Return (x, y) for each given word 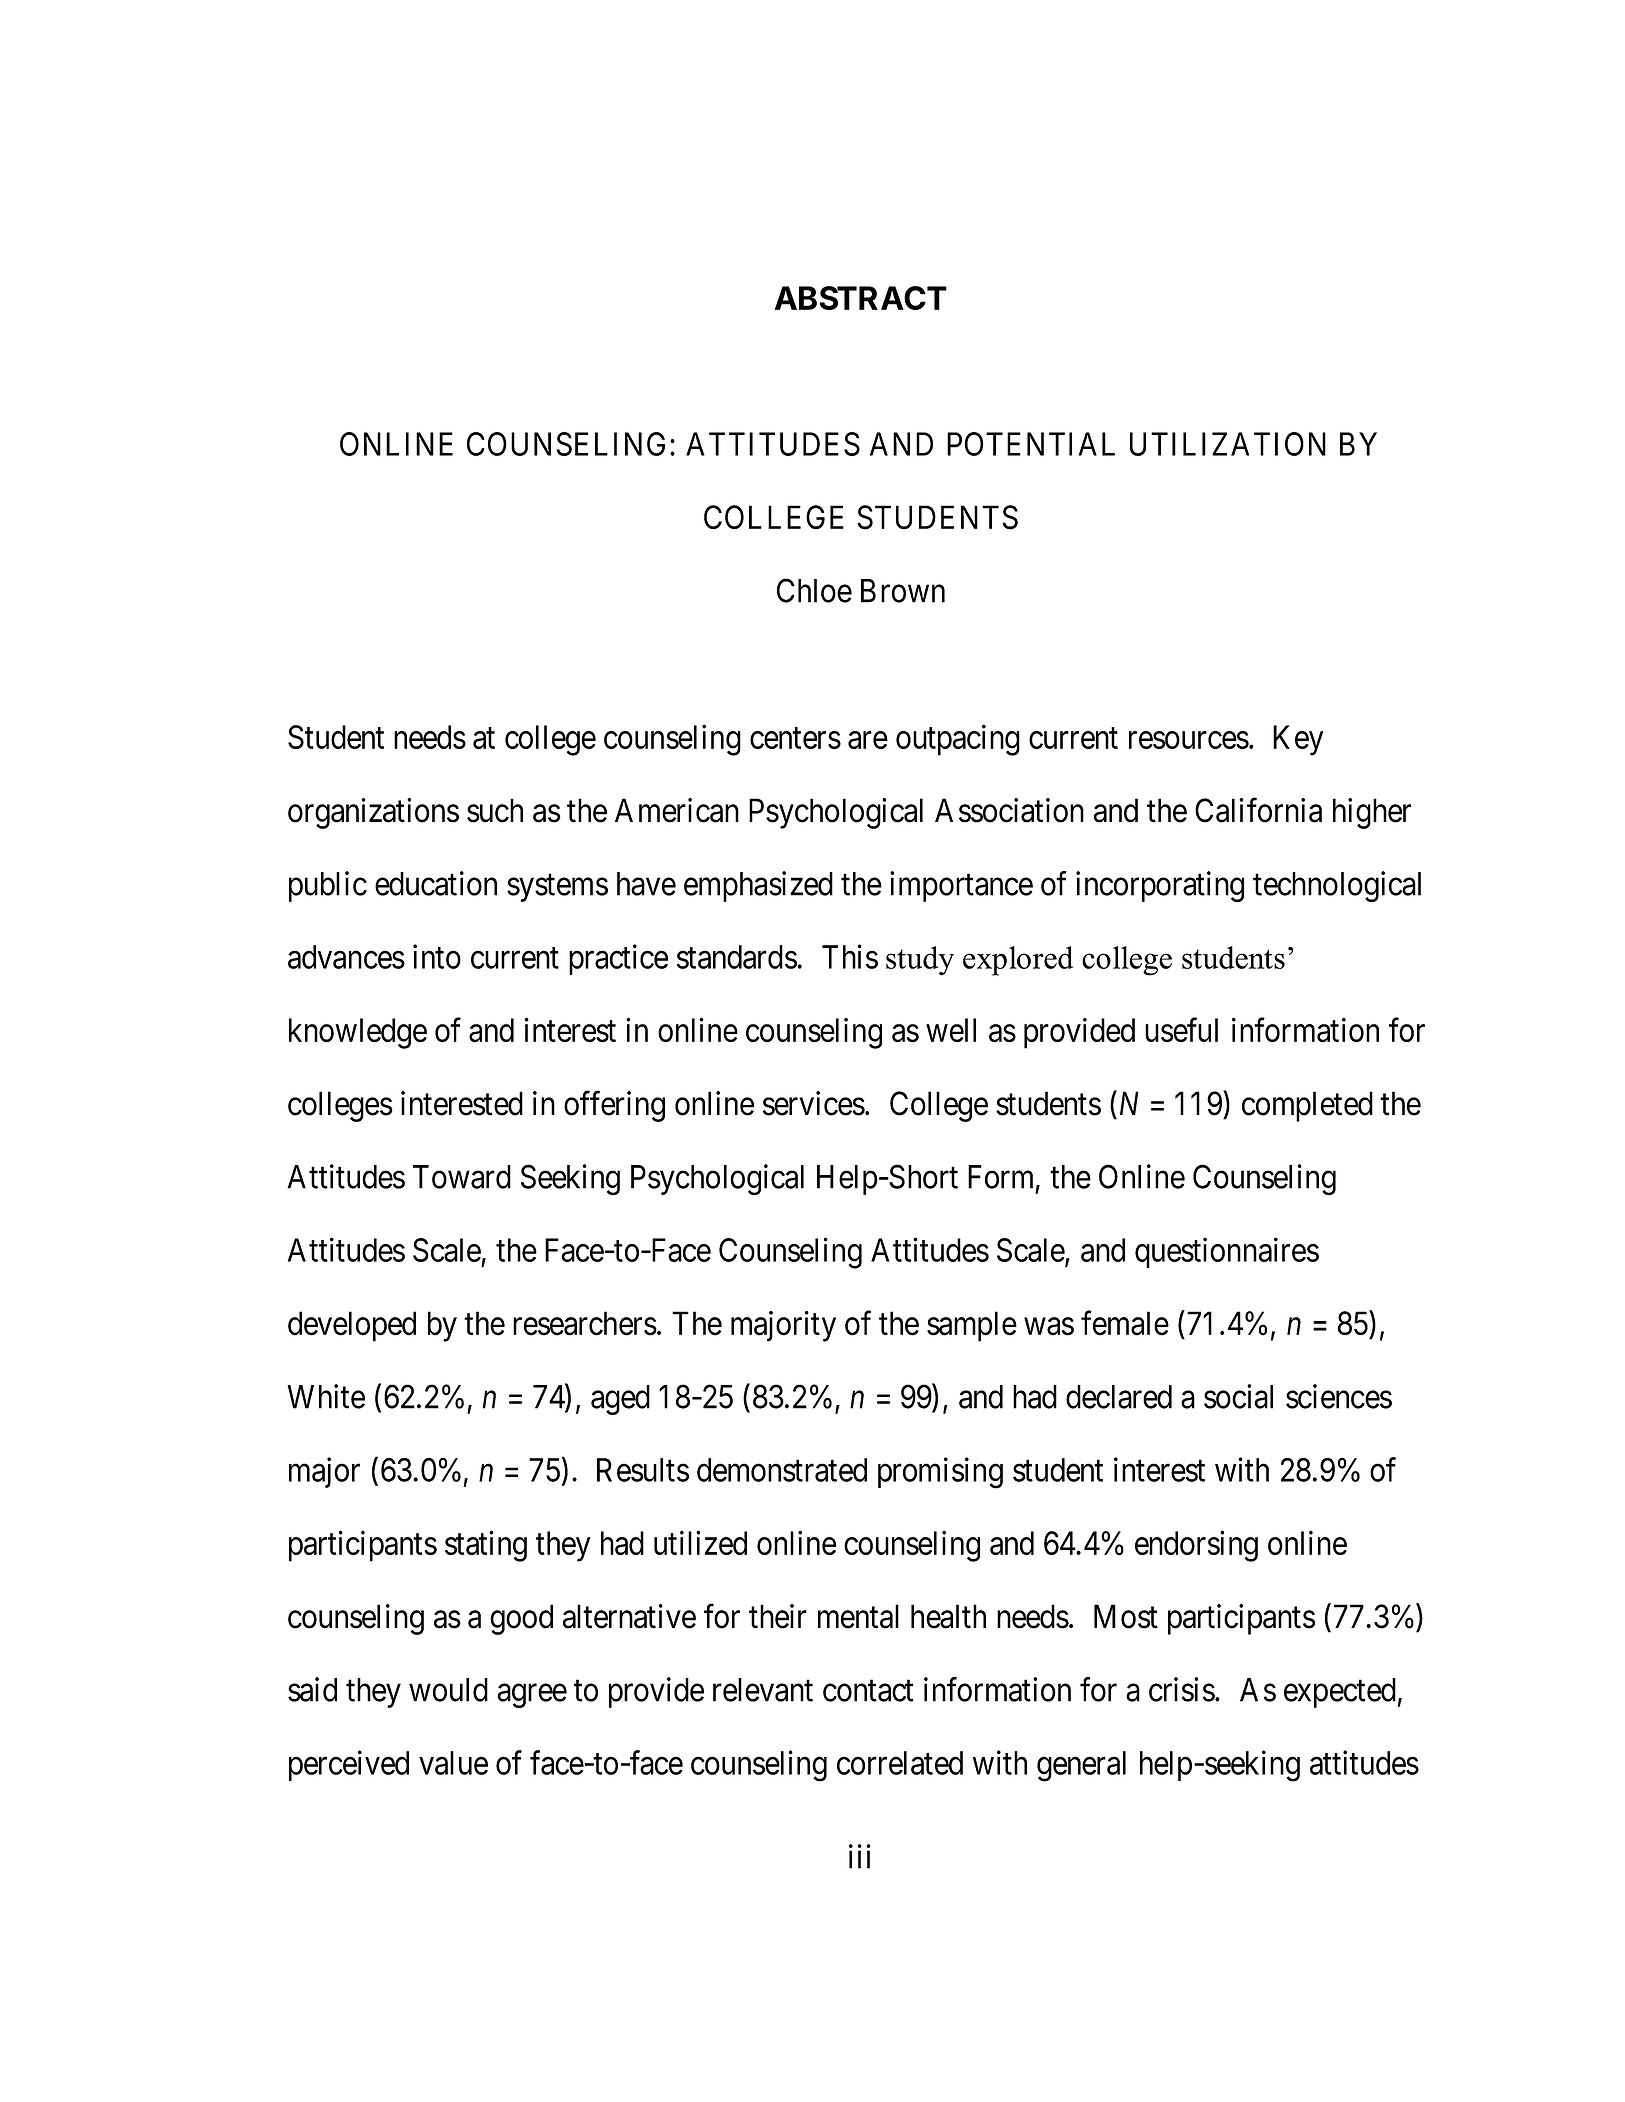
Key (1298, 740)
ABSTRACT (861, 298)
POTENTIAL (1031, 444)
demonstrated (782, 1470)
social (1238, 1396)
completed (1307, 1106)
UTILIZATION (1228, 444)
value (453, 1763)
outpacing (958, 740)
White (326, 1396)
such (495, 810)
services (814, 1103)
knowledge (358, 1033)
